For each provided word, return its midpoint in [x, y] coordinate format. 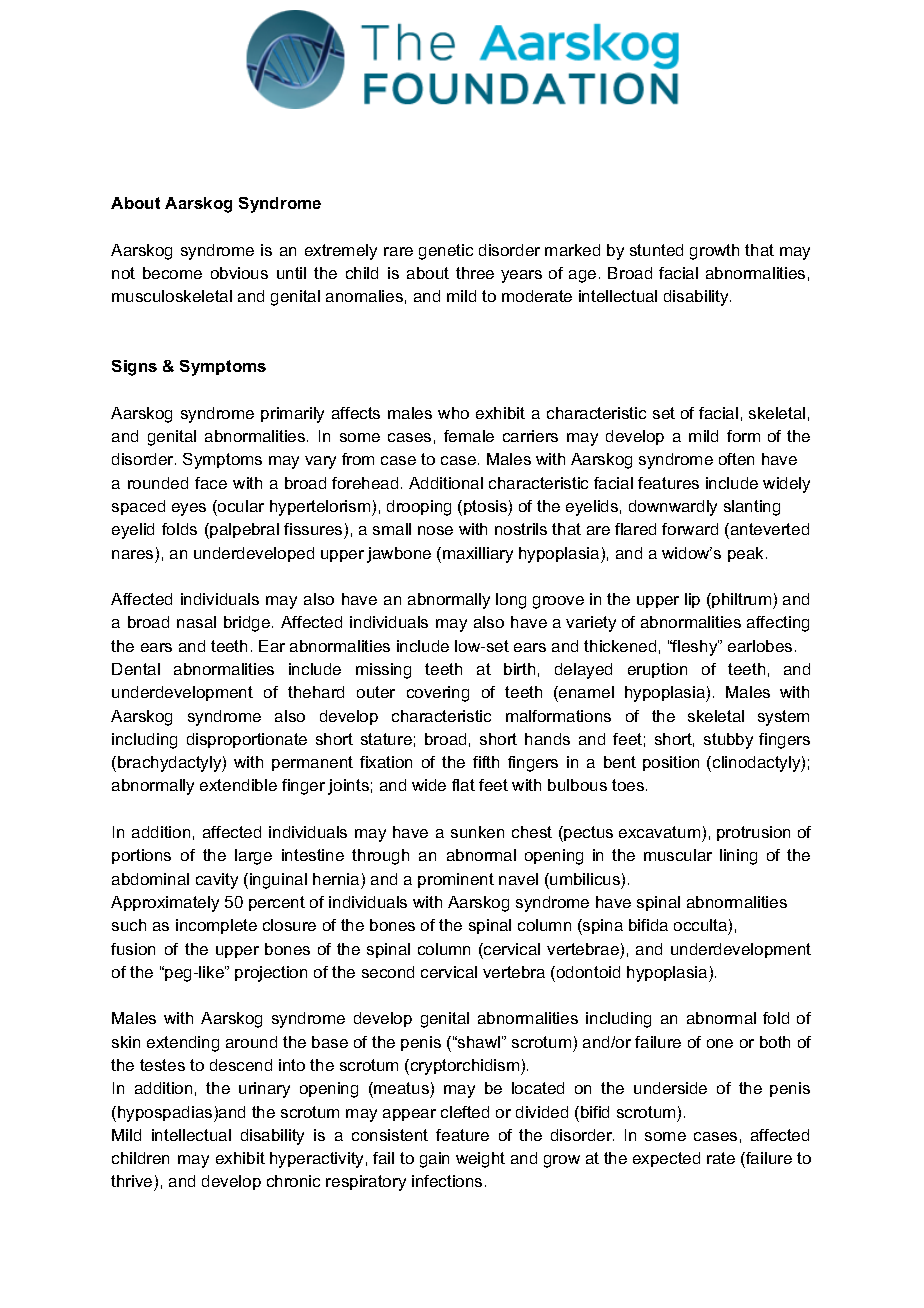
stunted [656, 250]
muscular [678, 855]
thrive [133, 1183]
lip [692, 600]
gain [434, 1160]
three [475, 273]
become [172, 273]
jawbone [399, 555]
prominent [456, 880]
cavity [217, 881]
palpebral [243, 531]
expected [666, 1159]
